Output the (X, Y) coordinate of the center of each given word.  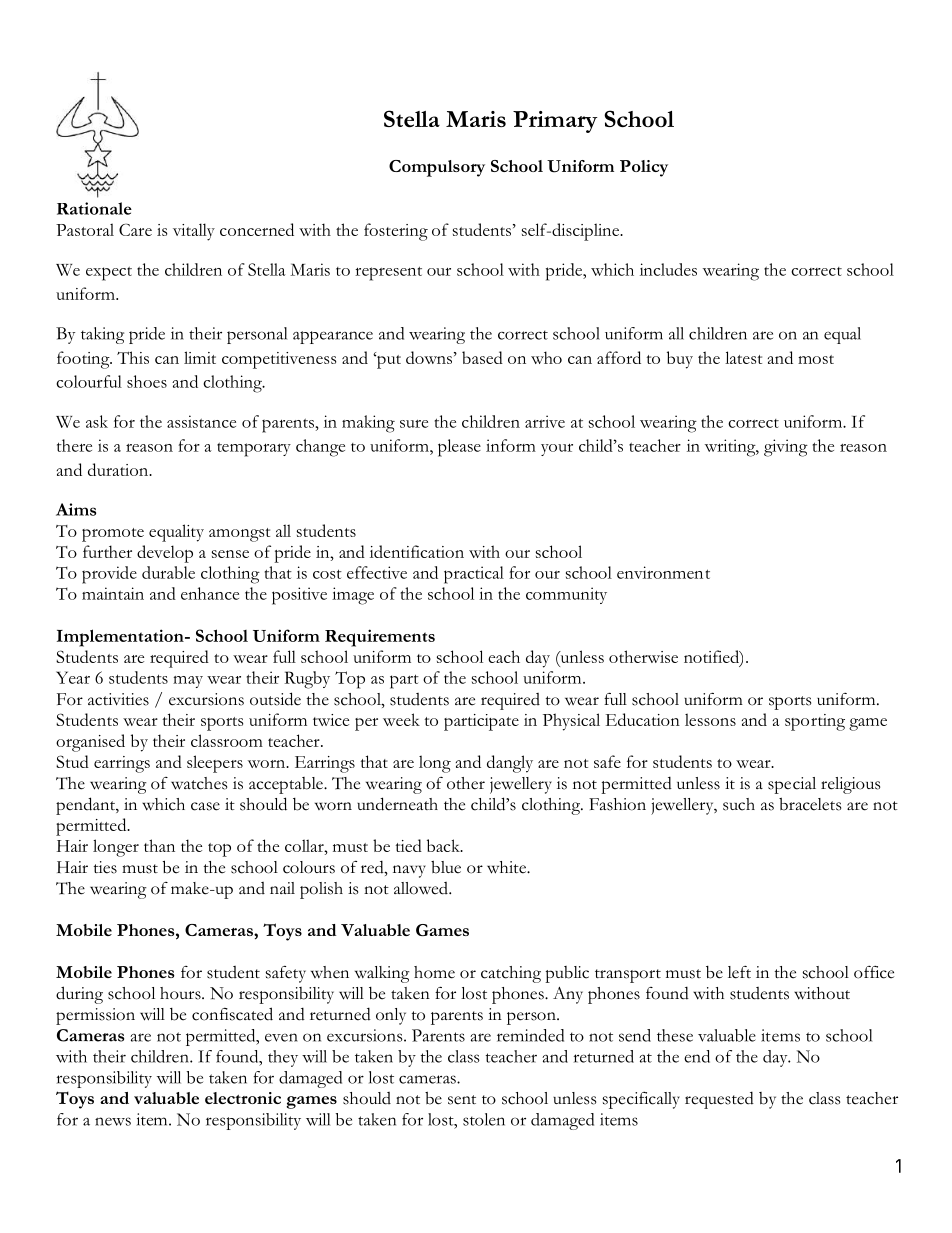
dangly (510, 764)
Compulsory (437, 168)
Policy (644, 168)
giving (786, 448)
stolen (484, 1119)
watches (199, 783)
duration (119, 469)
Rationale (94, 208)
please (459, 448)
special (792, 785)
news (113, 1121)
